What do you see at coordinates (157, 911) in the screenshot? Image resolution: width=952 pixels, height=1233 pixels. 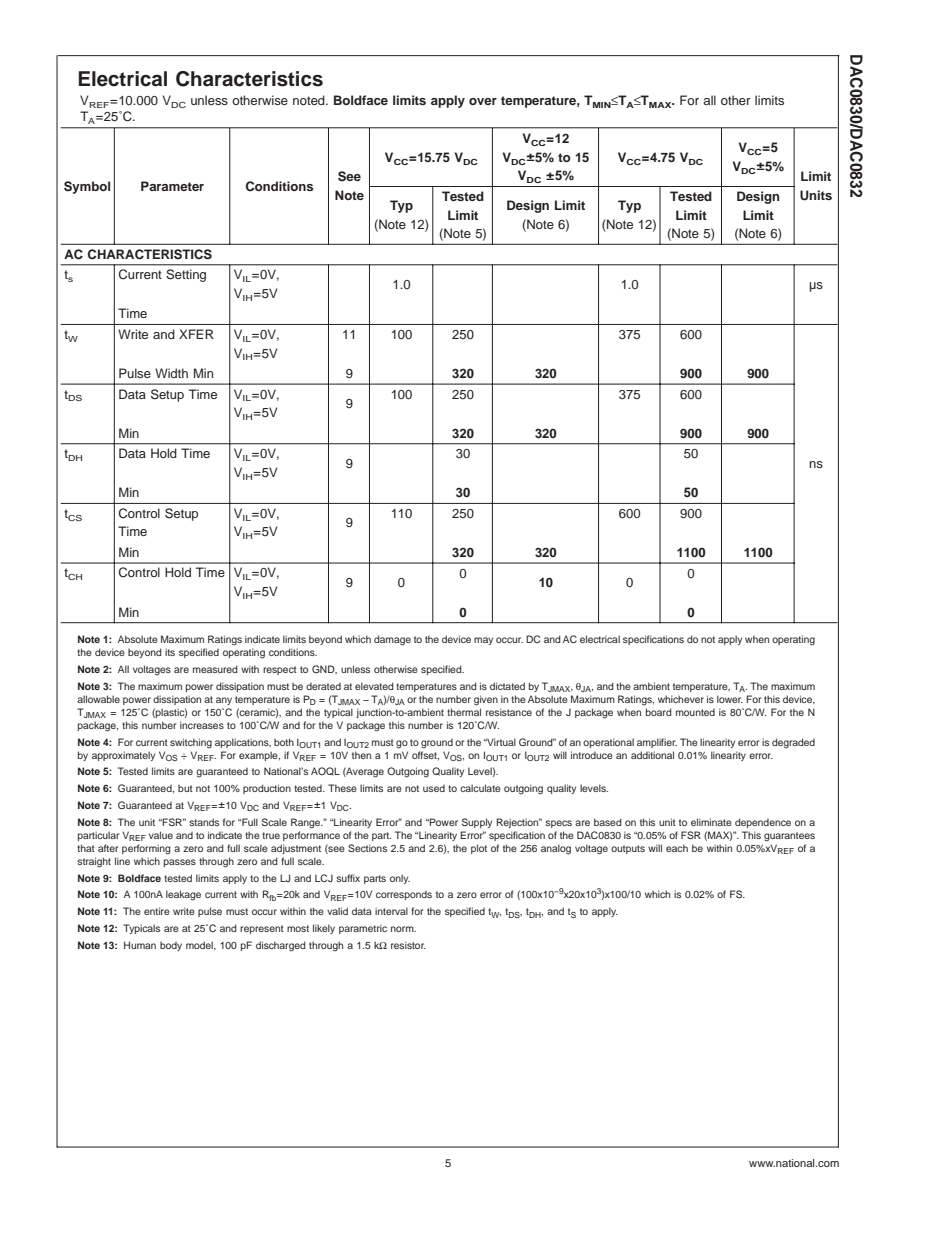 I see `entire` at bounding box center [157, 911].
